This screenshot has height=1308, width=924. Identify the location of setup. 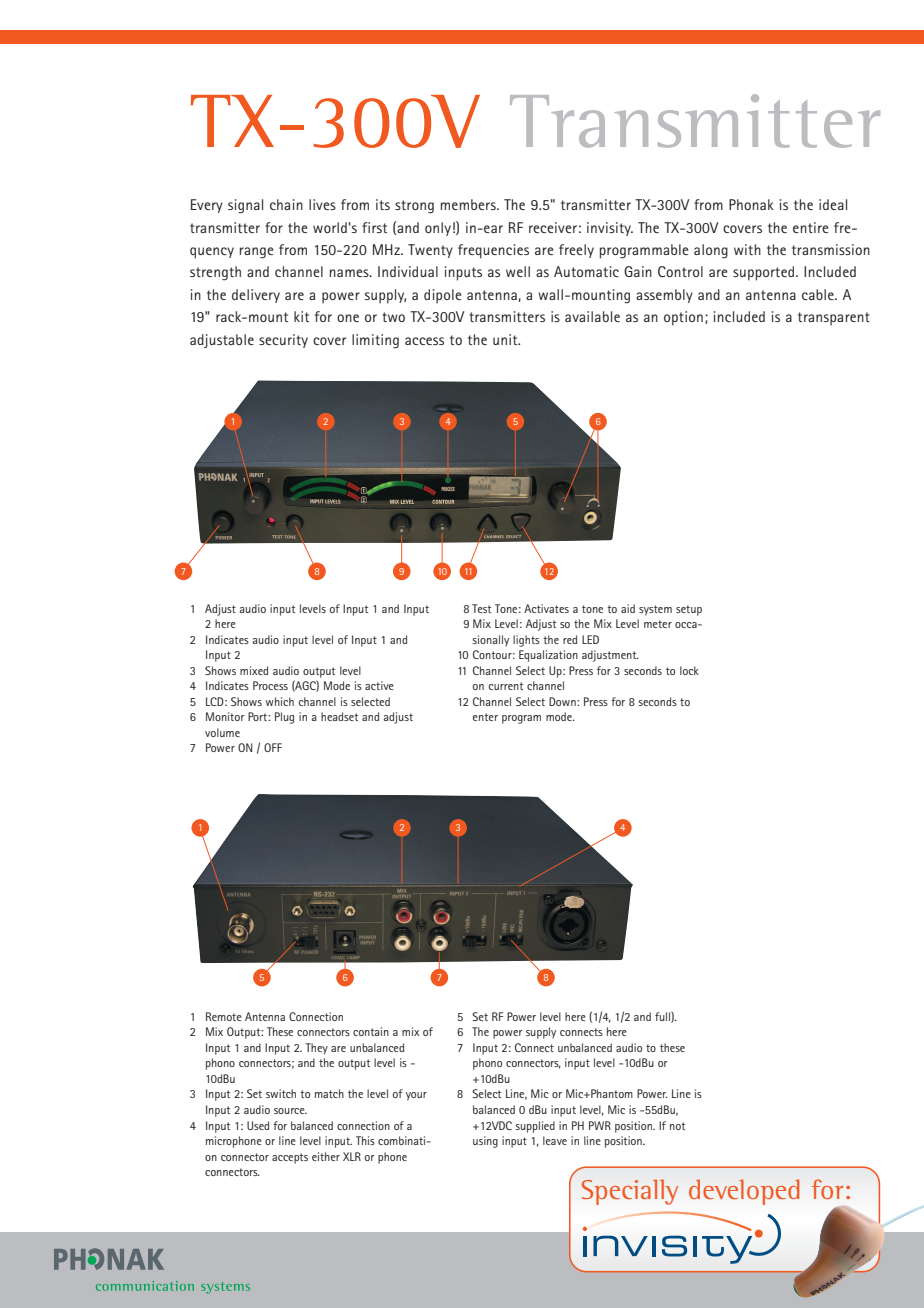
(689, 610).
